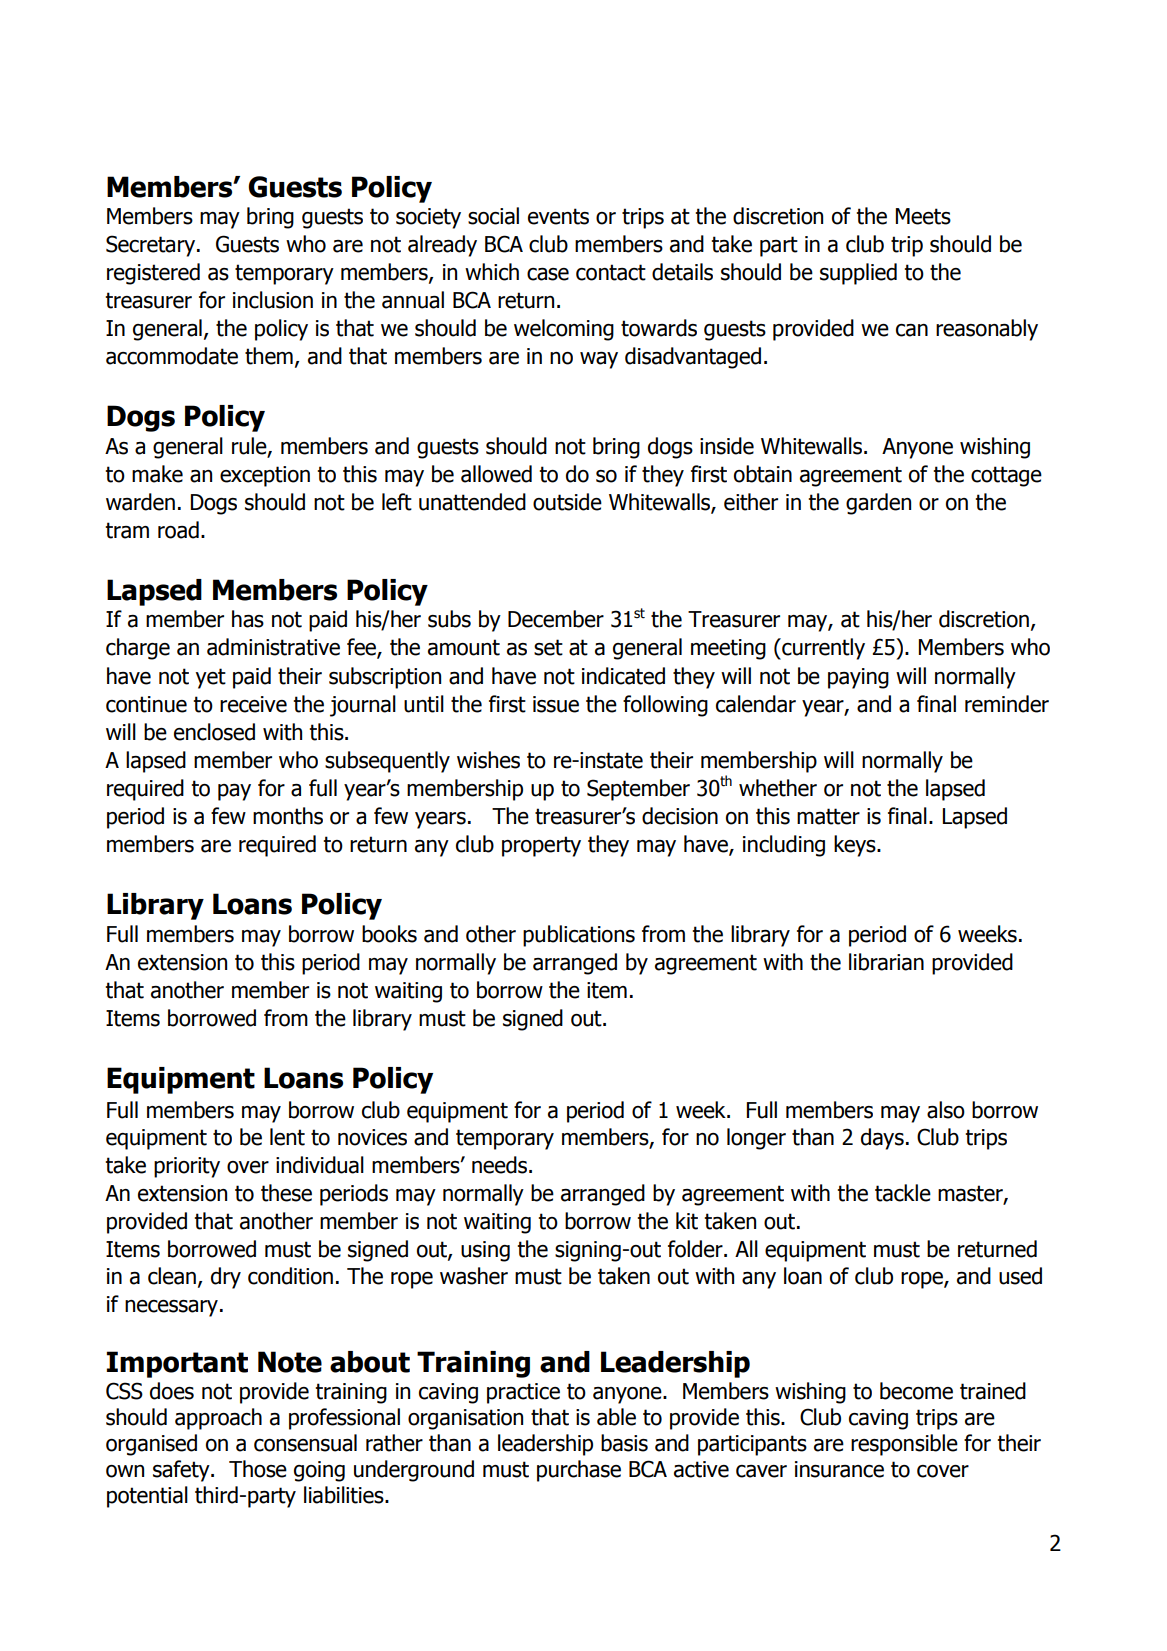 The width and height of the page is (1167, 1651). What do you see at coordinates (499, 1165) in the page?
I see `needs` at bounding box center [499, 1165].
